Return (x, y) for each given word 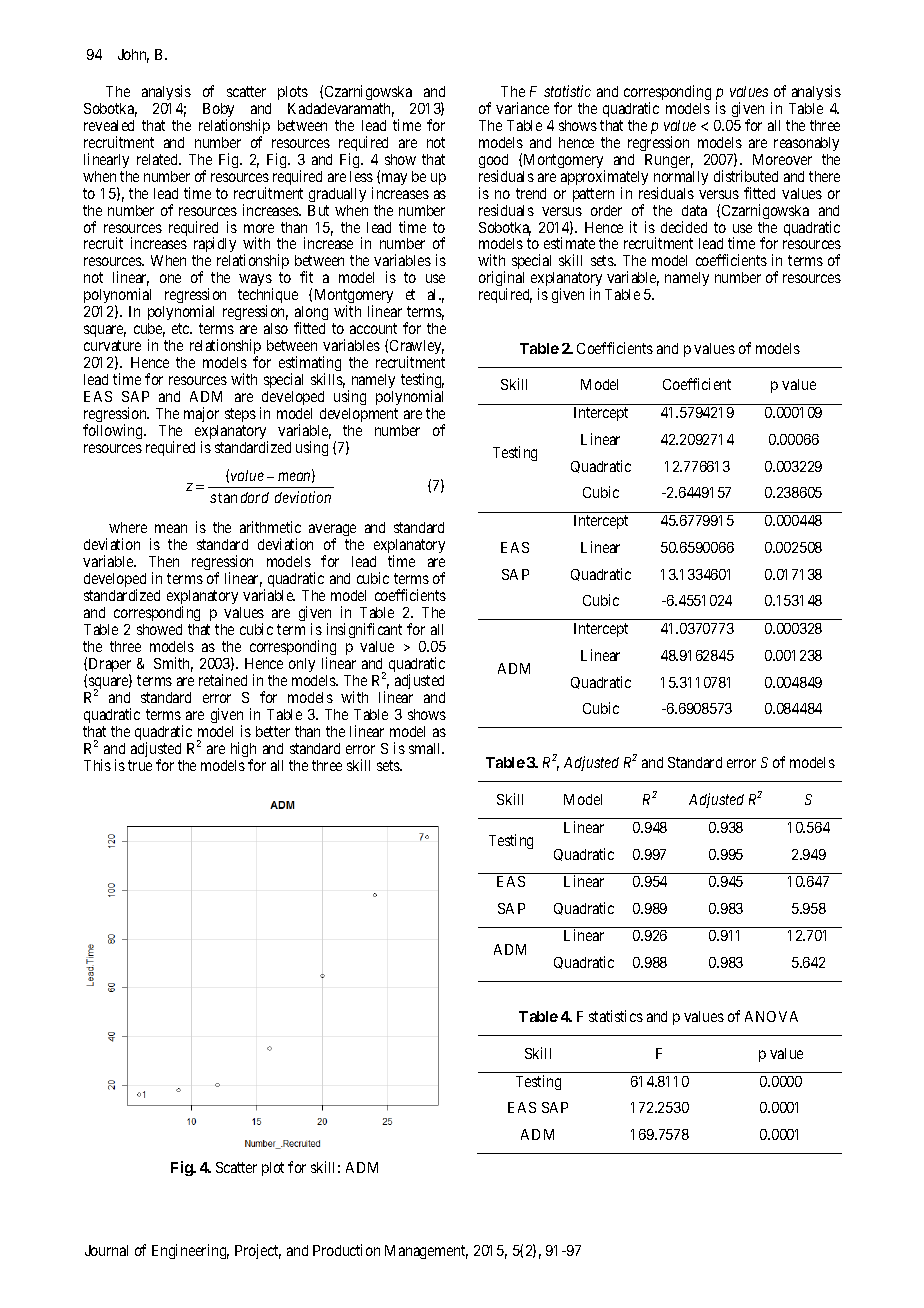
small (426, 748)
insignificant (364, 630)
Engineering (190, 1251)
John (133, 56)
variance (522, 108)
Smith (173, 664)
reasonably (806, 144)
